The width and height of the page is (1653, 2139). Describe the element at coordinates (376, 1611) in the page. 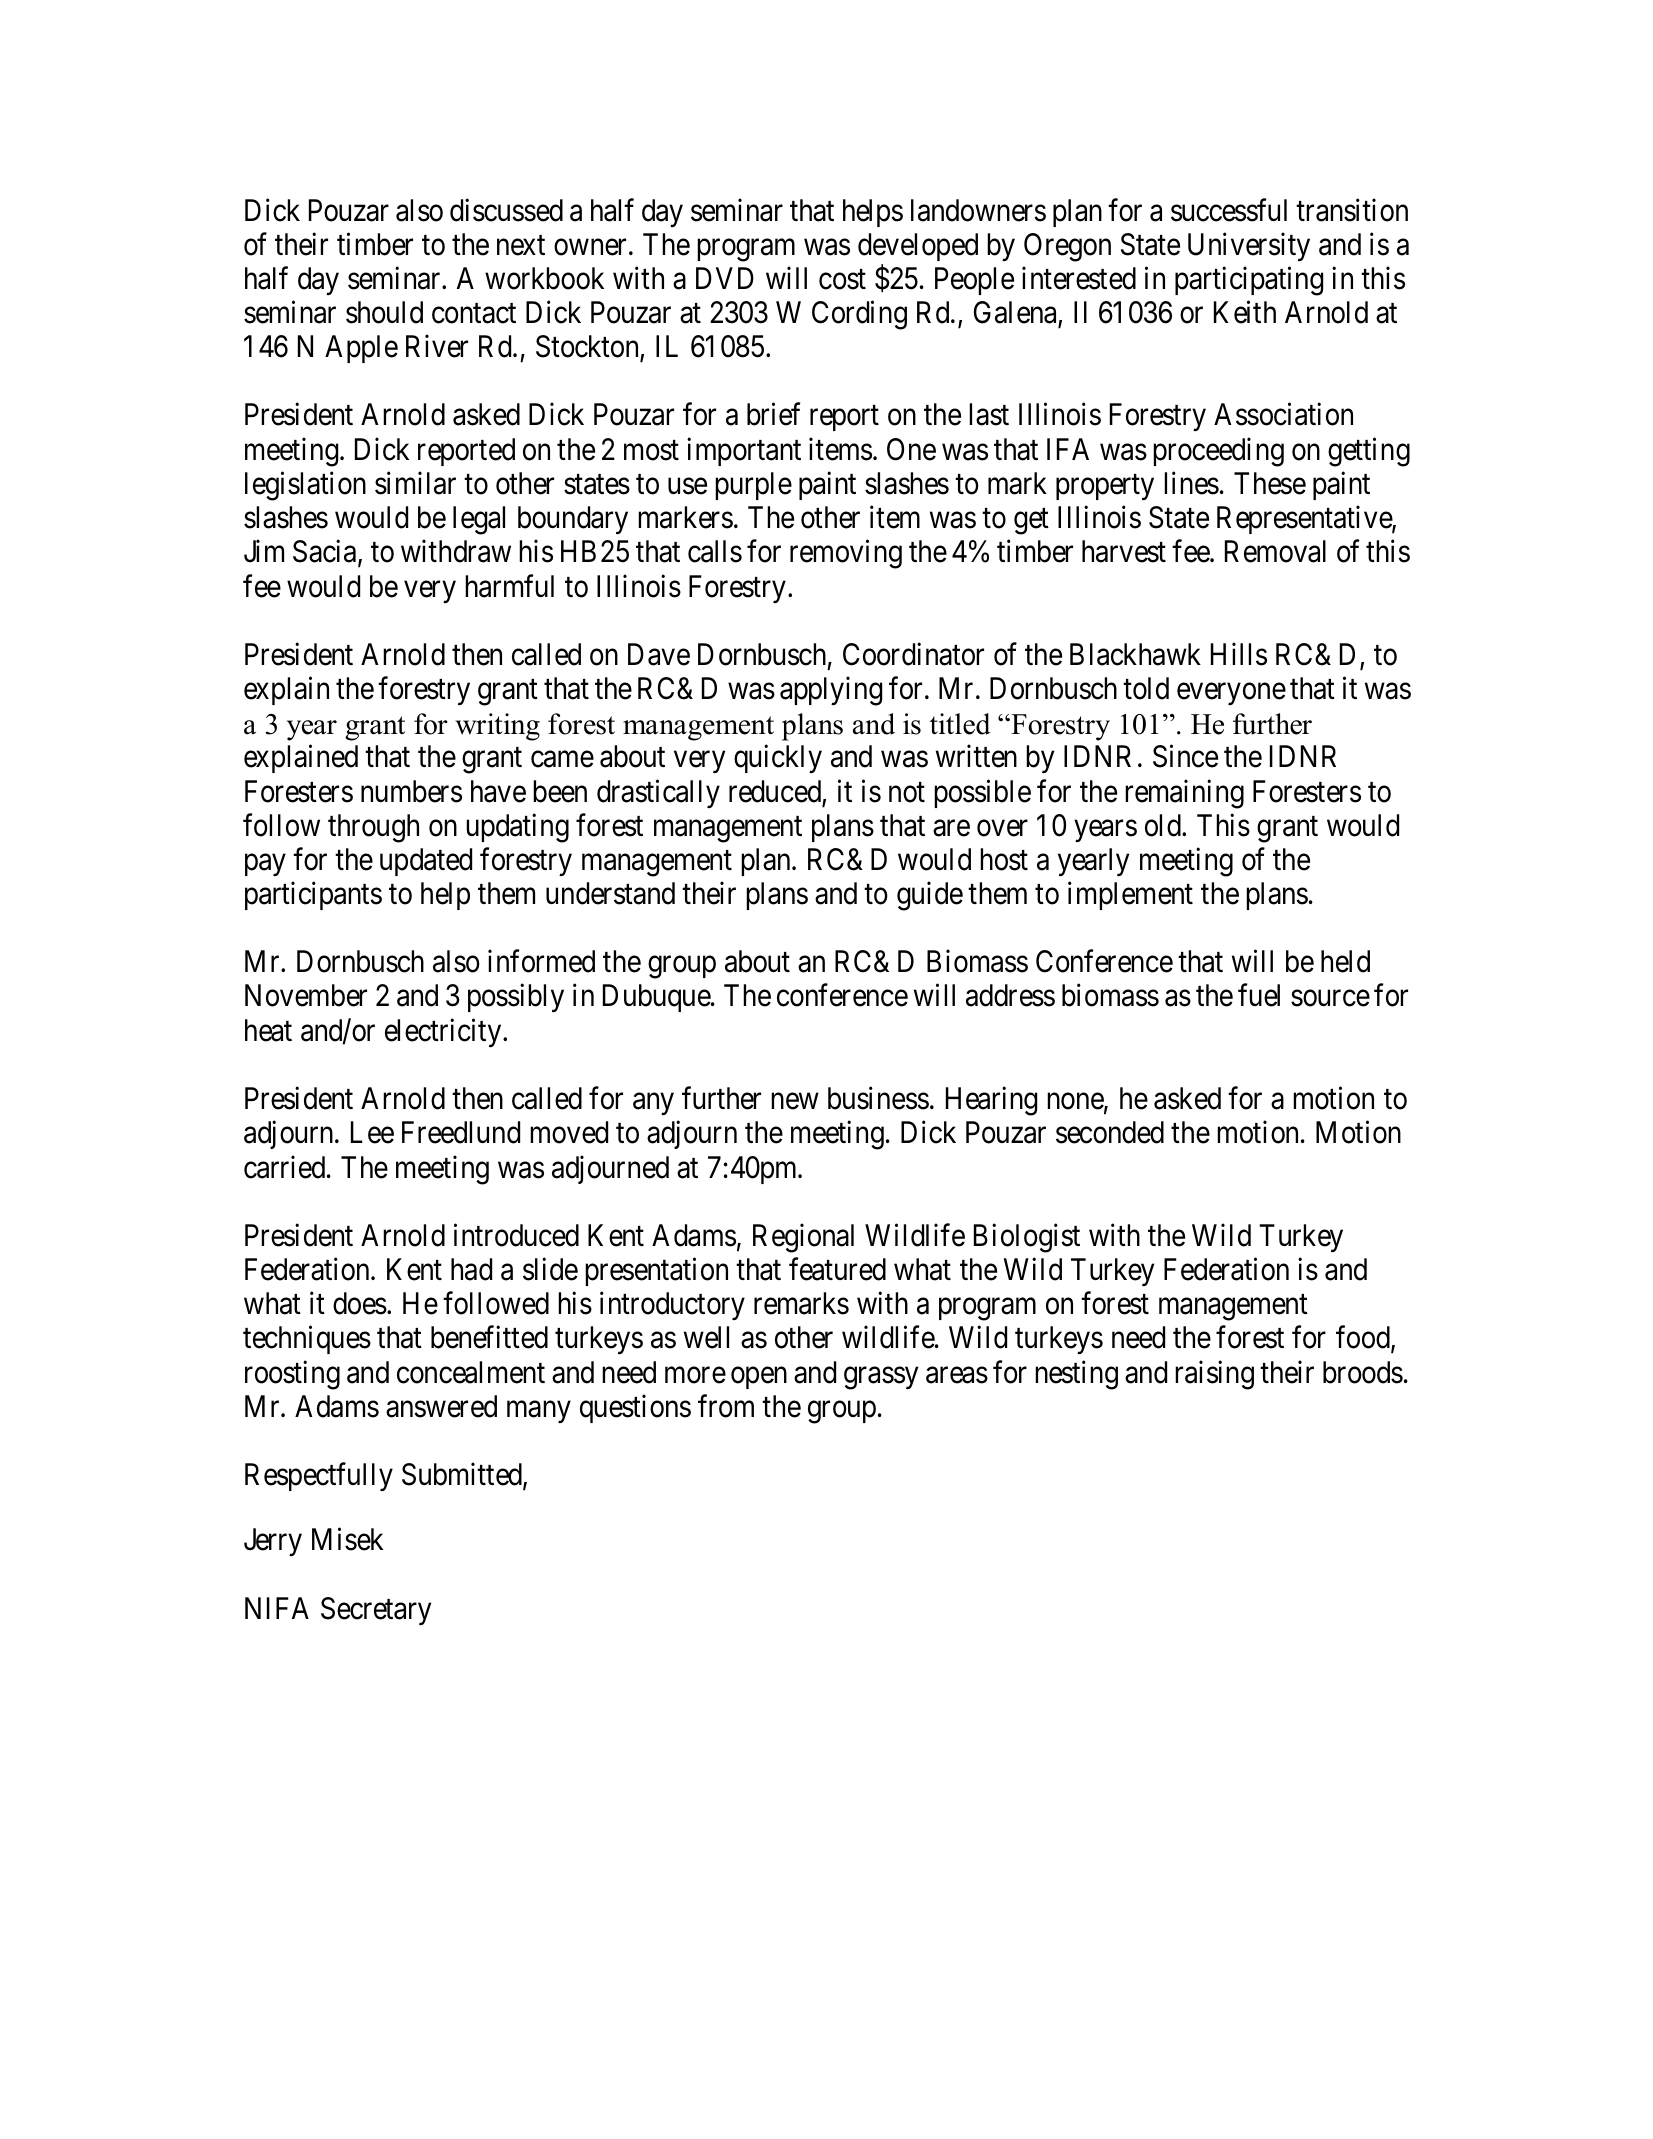

I see `Secretary` at that location.
